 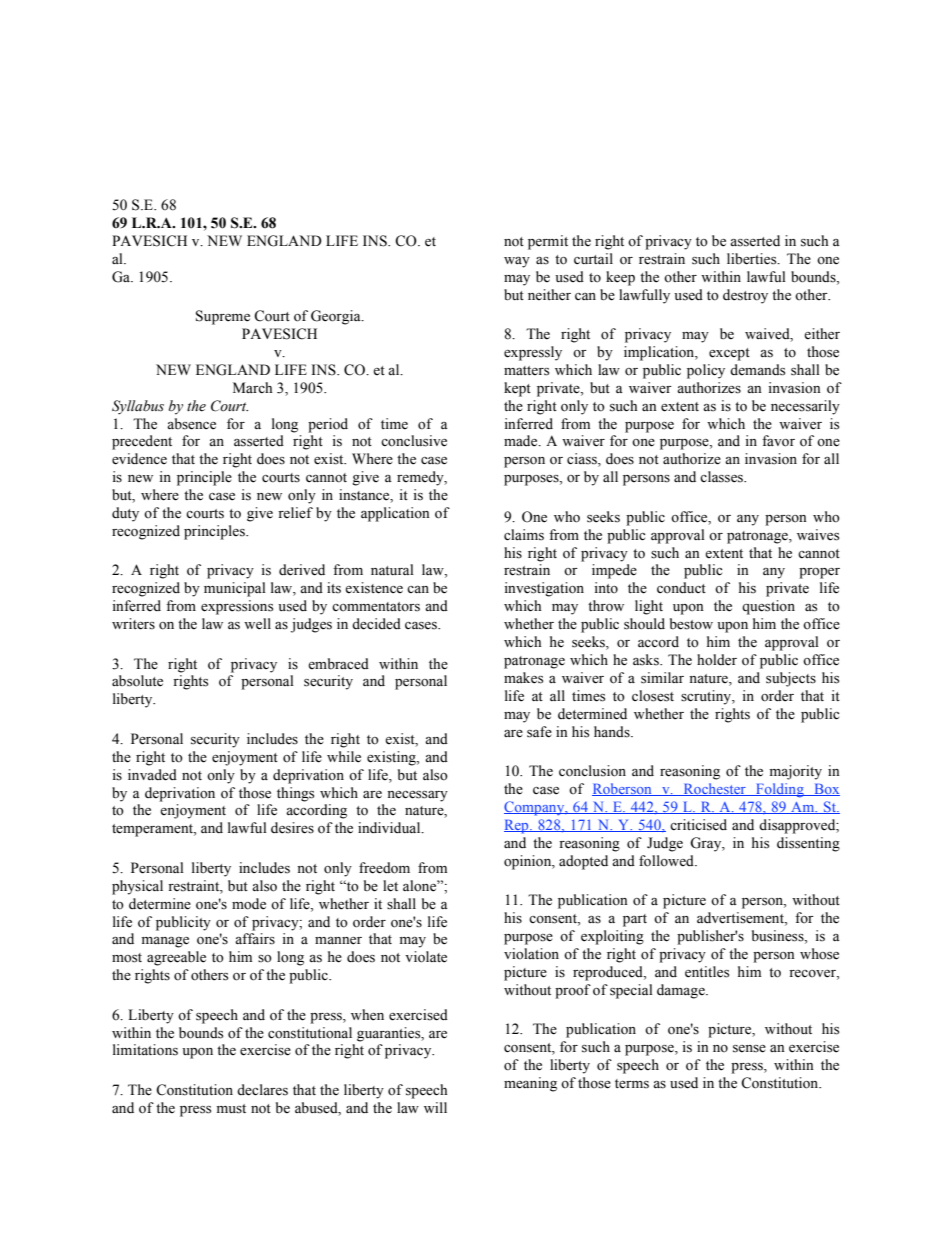 I want to click on municipal, so click(x=235, y=589).
